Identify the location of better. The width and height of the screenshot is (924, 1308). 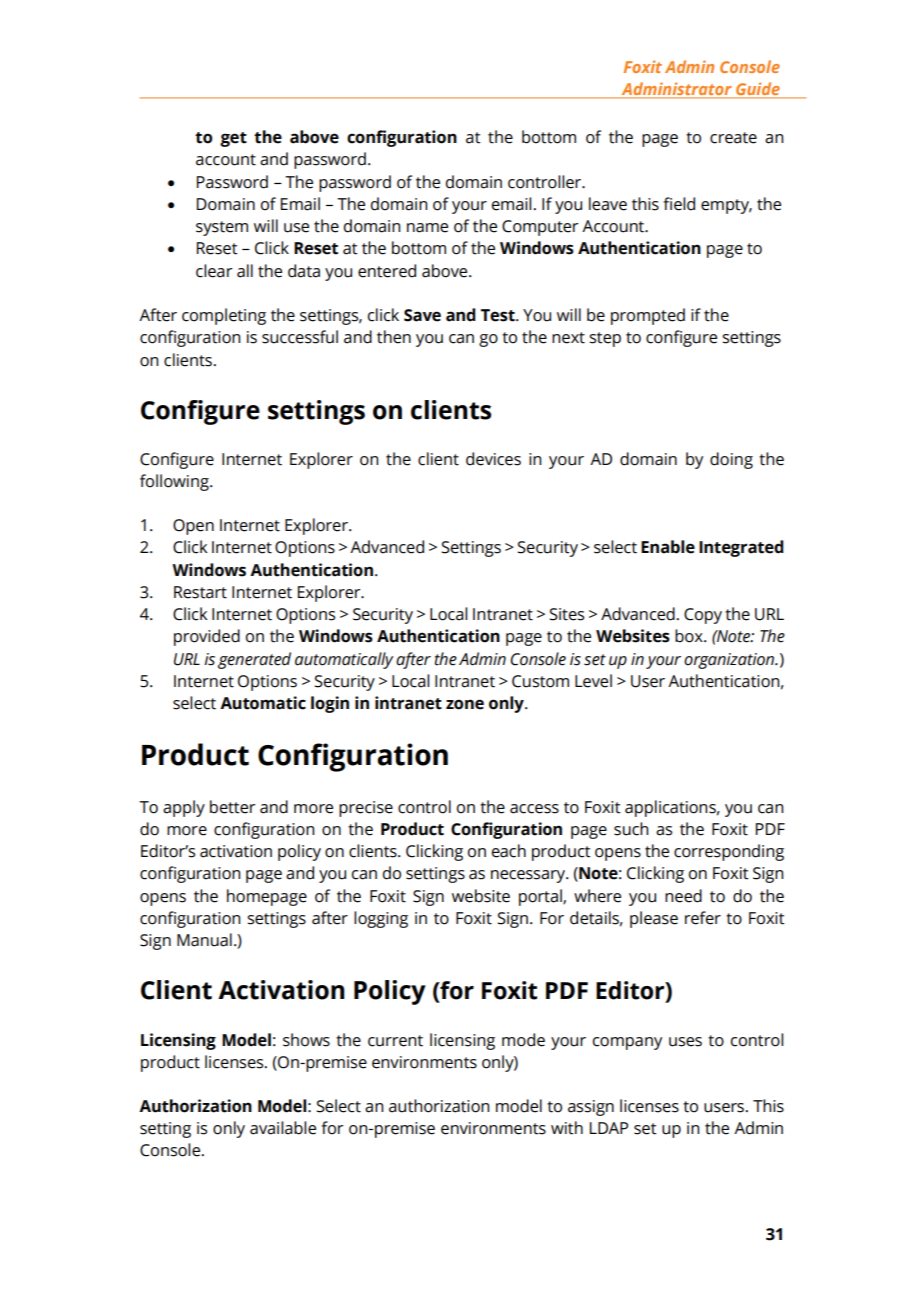
(232, 807).
